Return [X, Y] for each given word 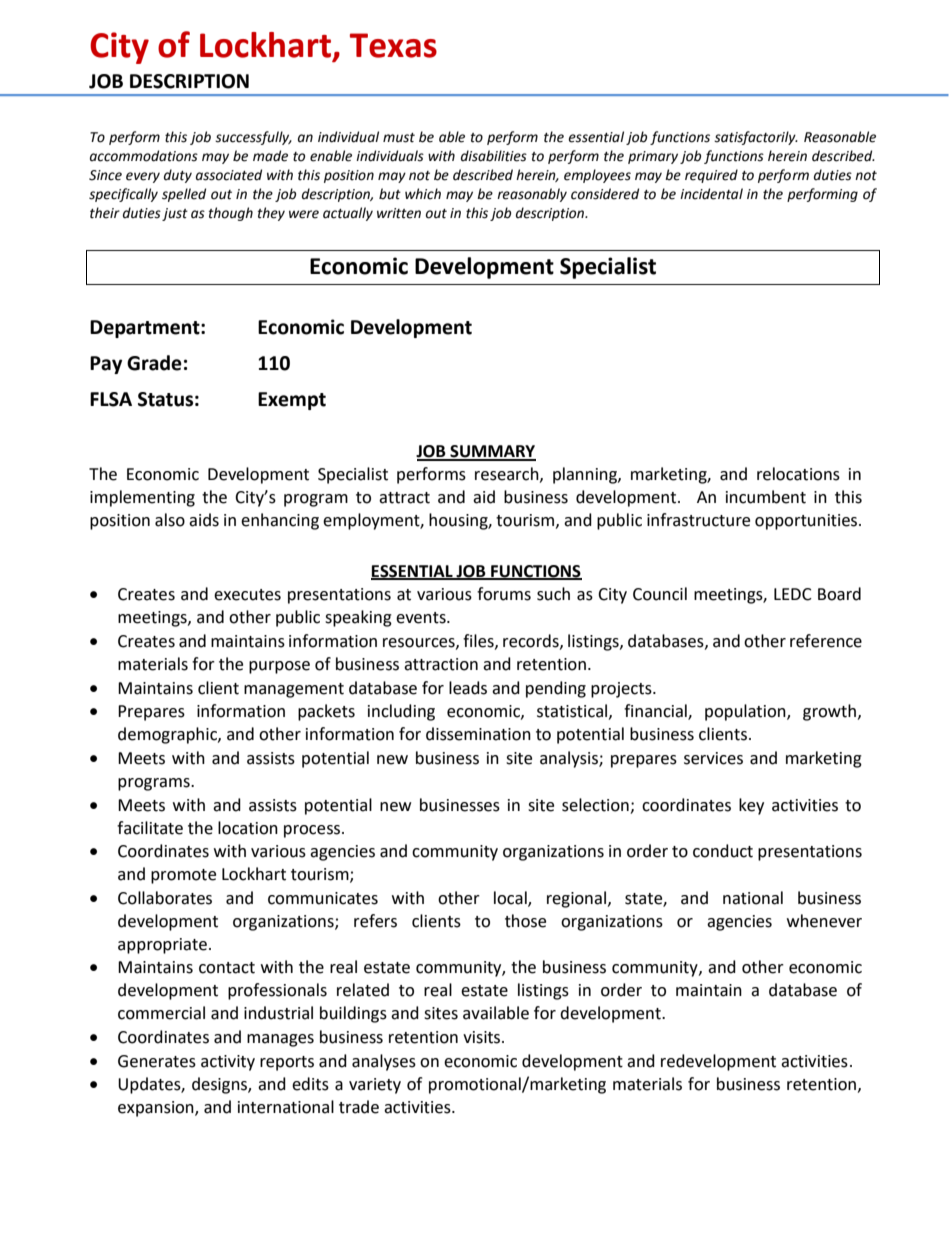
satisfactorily [756, 138]
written [399, 213]
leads [468, 688]
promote [183, 876]
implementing [142, 498]
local [511, 898]
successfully [253, 138]
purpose [279, 667]
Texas [393, 45]
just [175, 214]
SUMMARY [492, 452]
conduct [723, 851]
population [746, 712]
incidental [711, 194]
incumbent [766, 497]
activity [228, 1063]
